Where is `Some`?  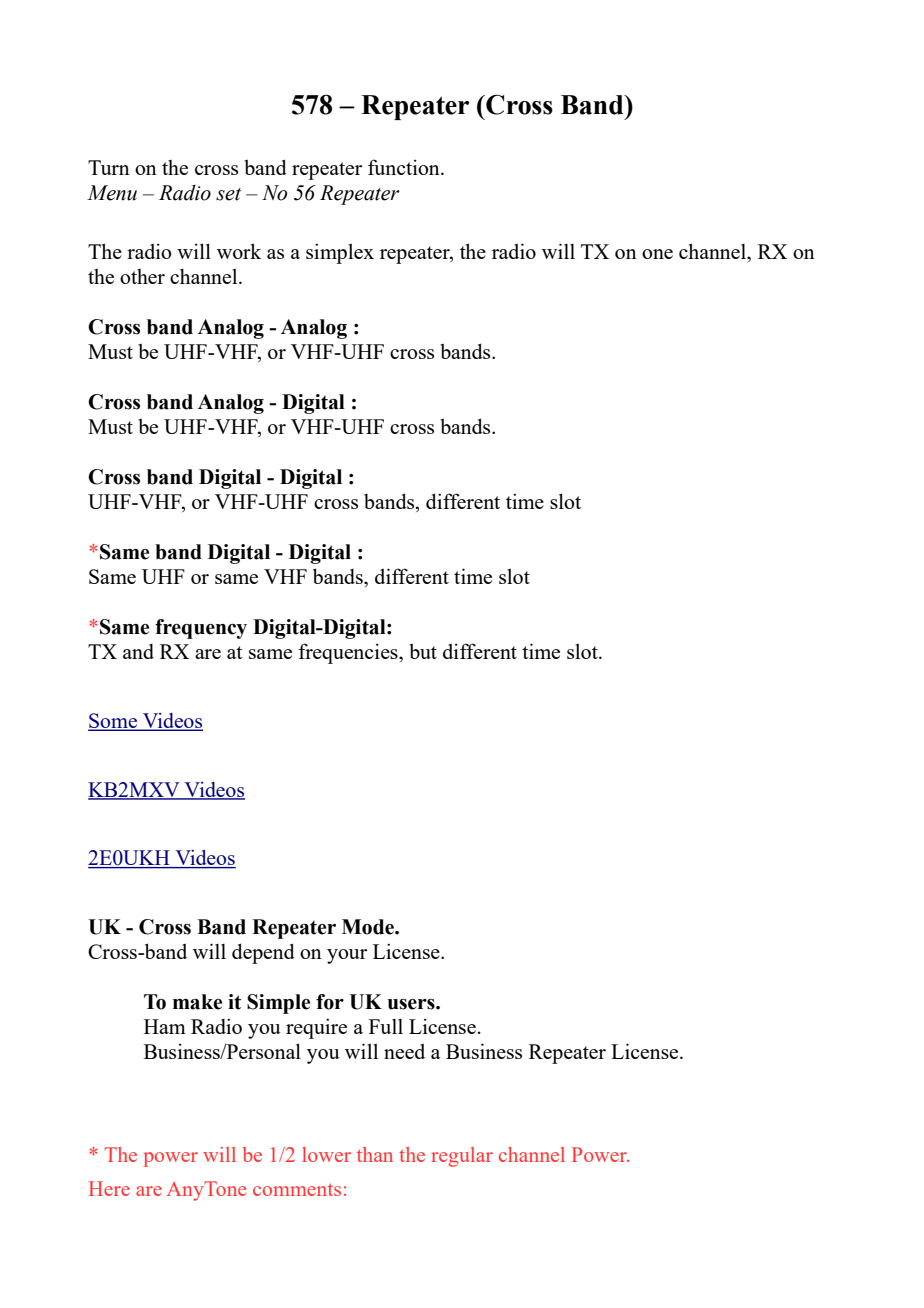
Some is located at coordinates (114, 722).
